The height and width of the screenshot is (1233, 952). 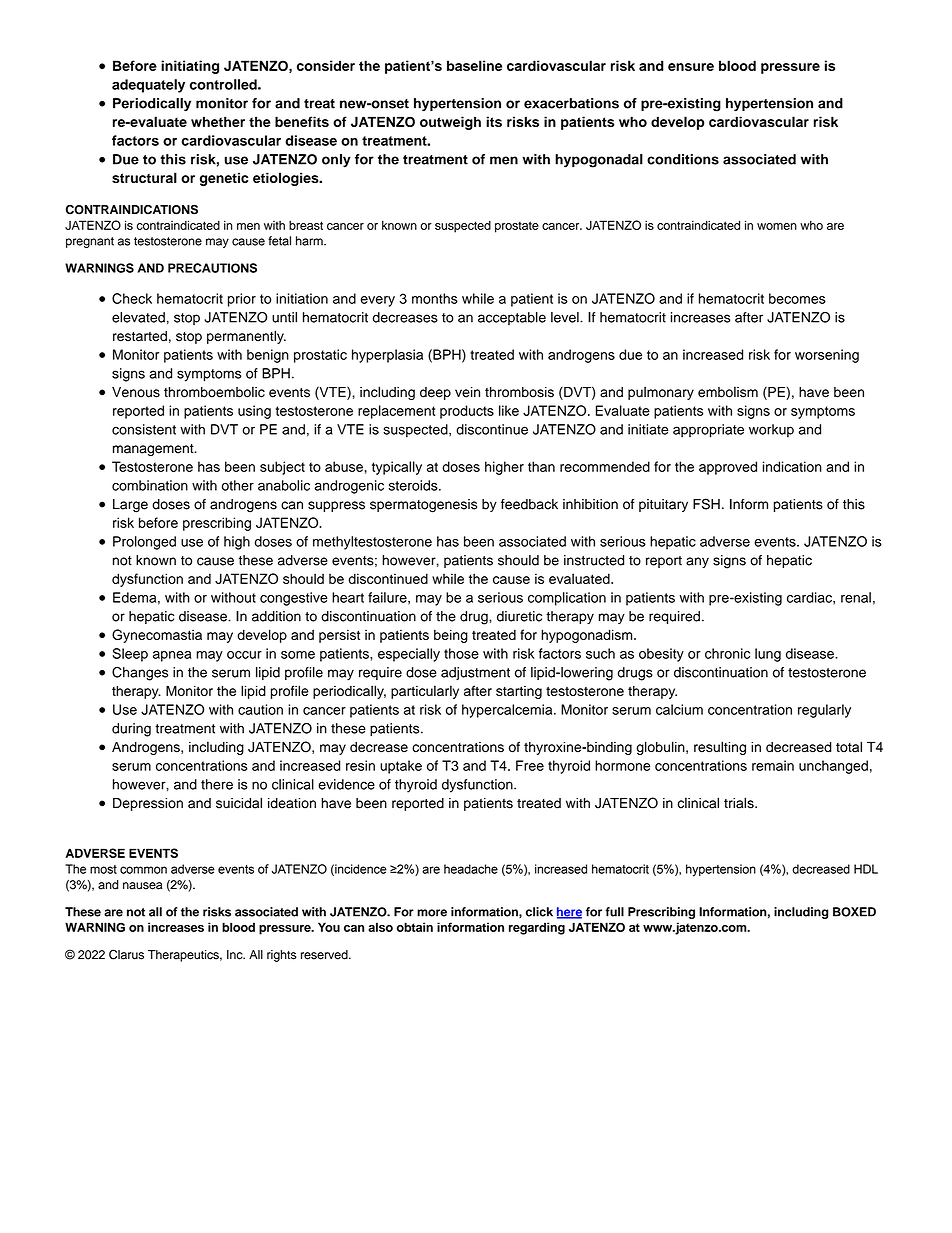 I want to click on feedback, so click(x=529, y=504).
